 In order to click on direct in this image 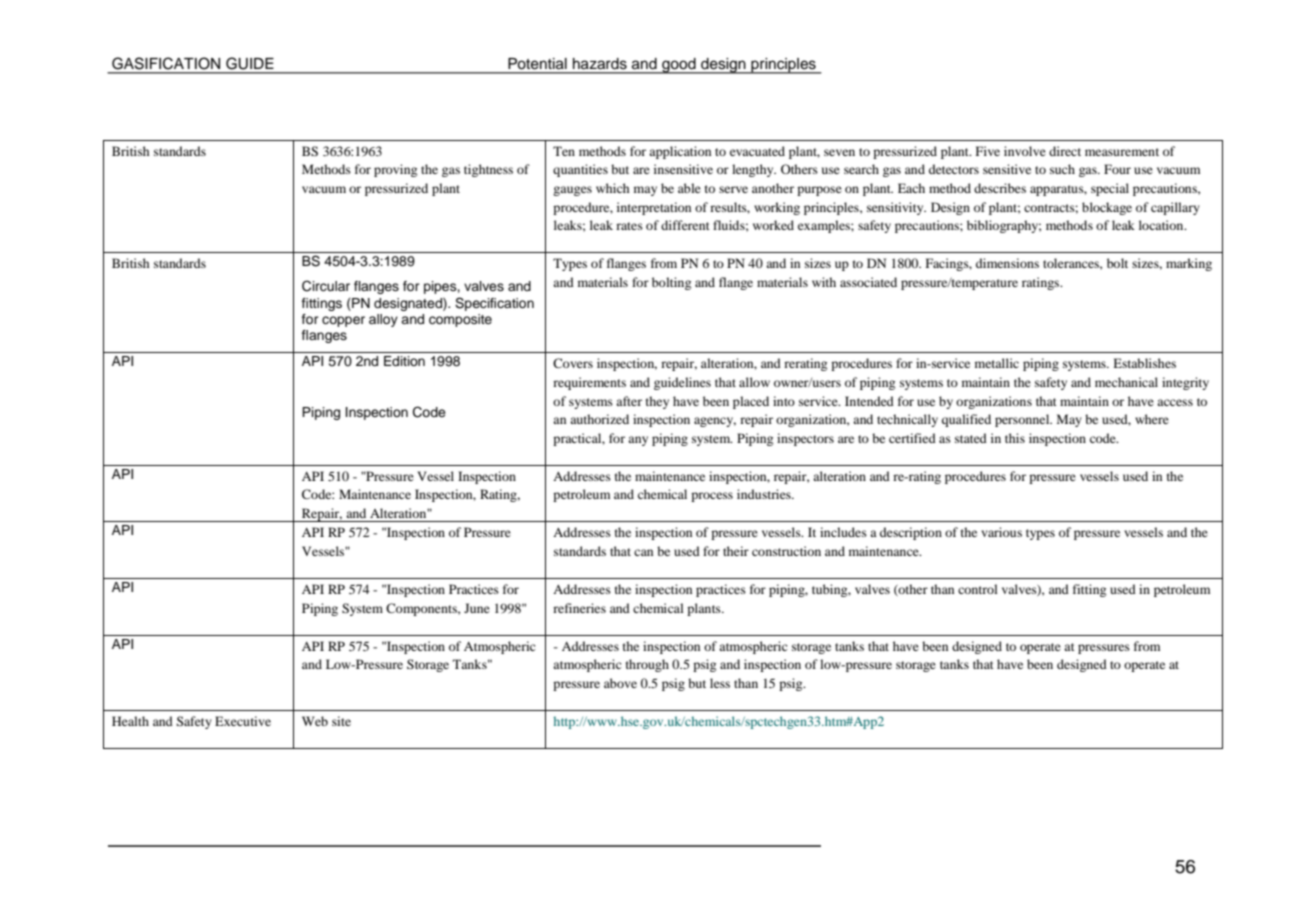, I will do `click(1065, 151)`.
